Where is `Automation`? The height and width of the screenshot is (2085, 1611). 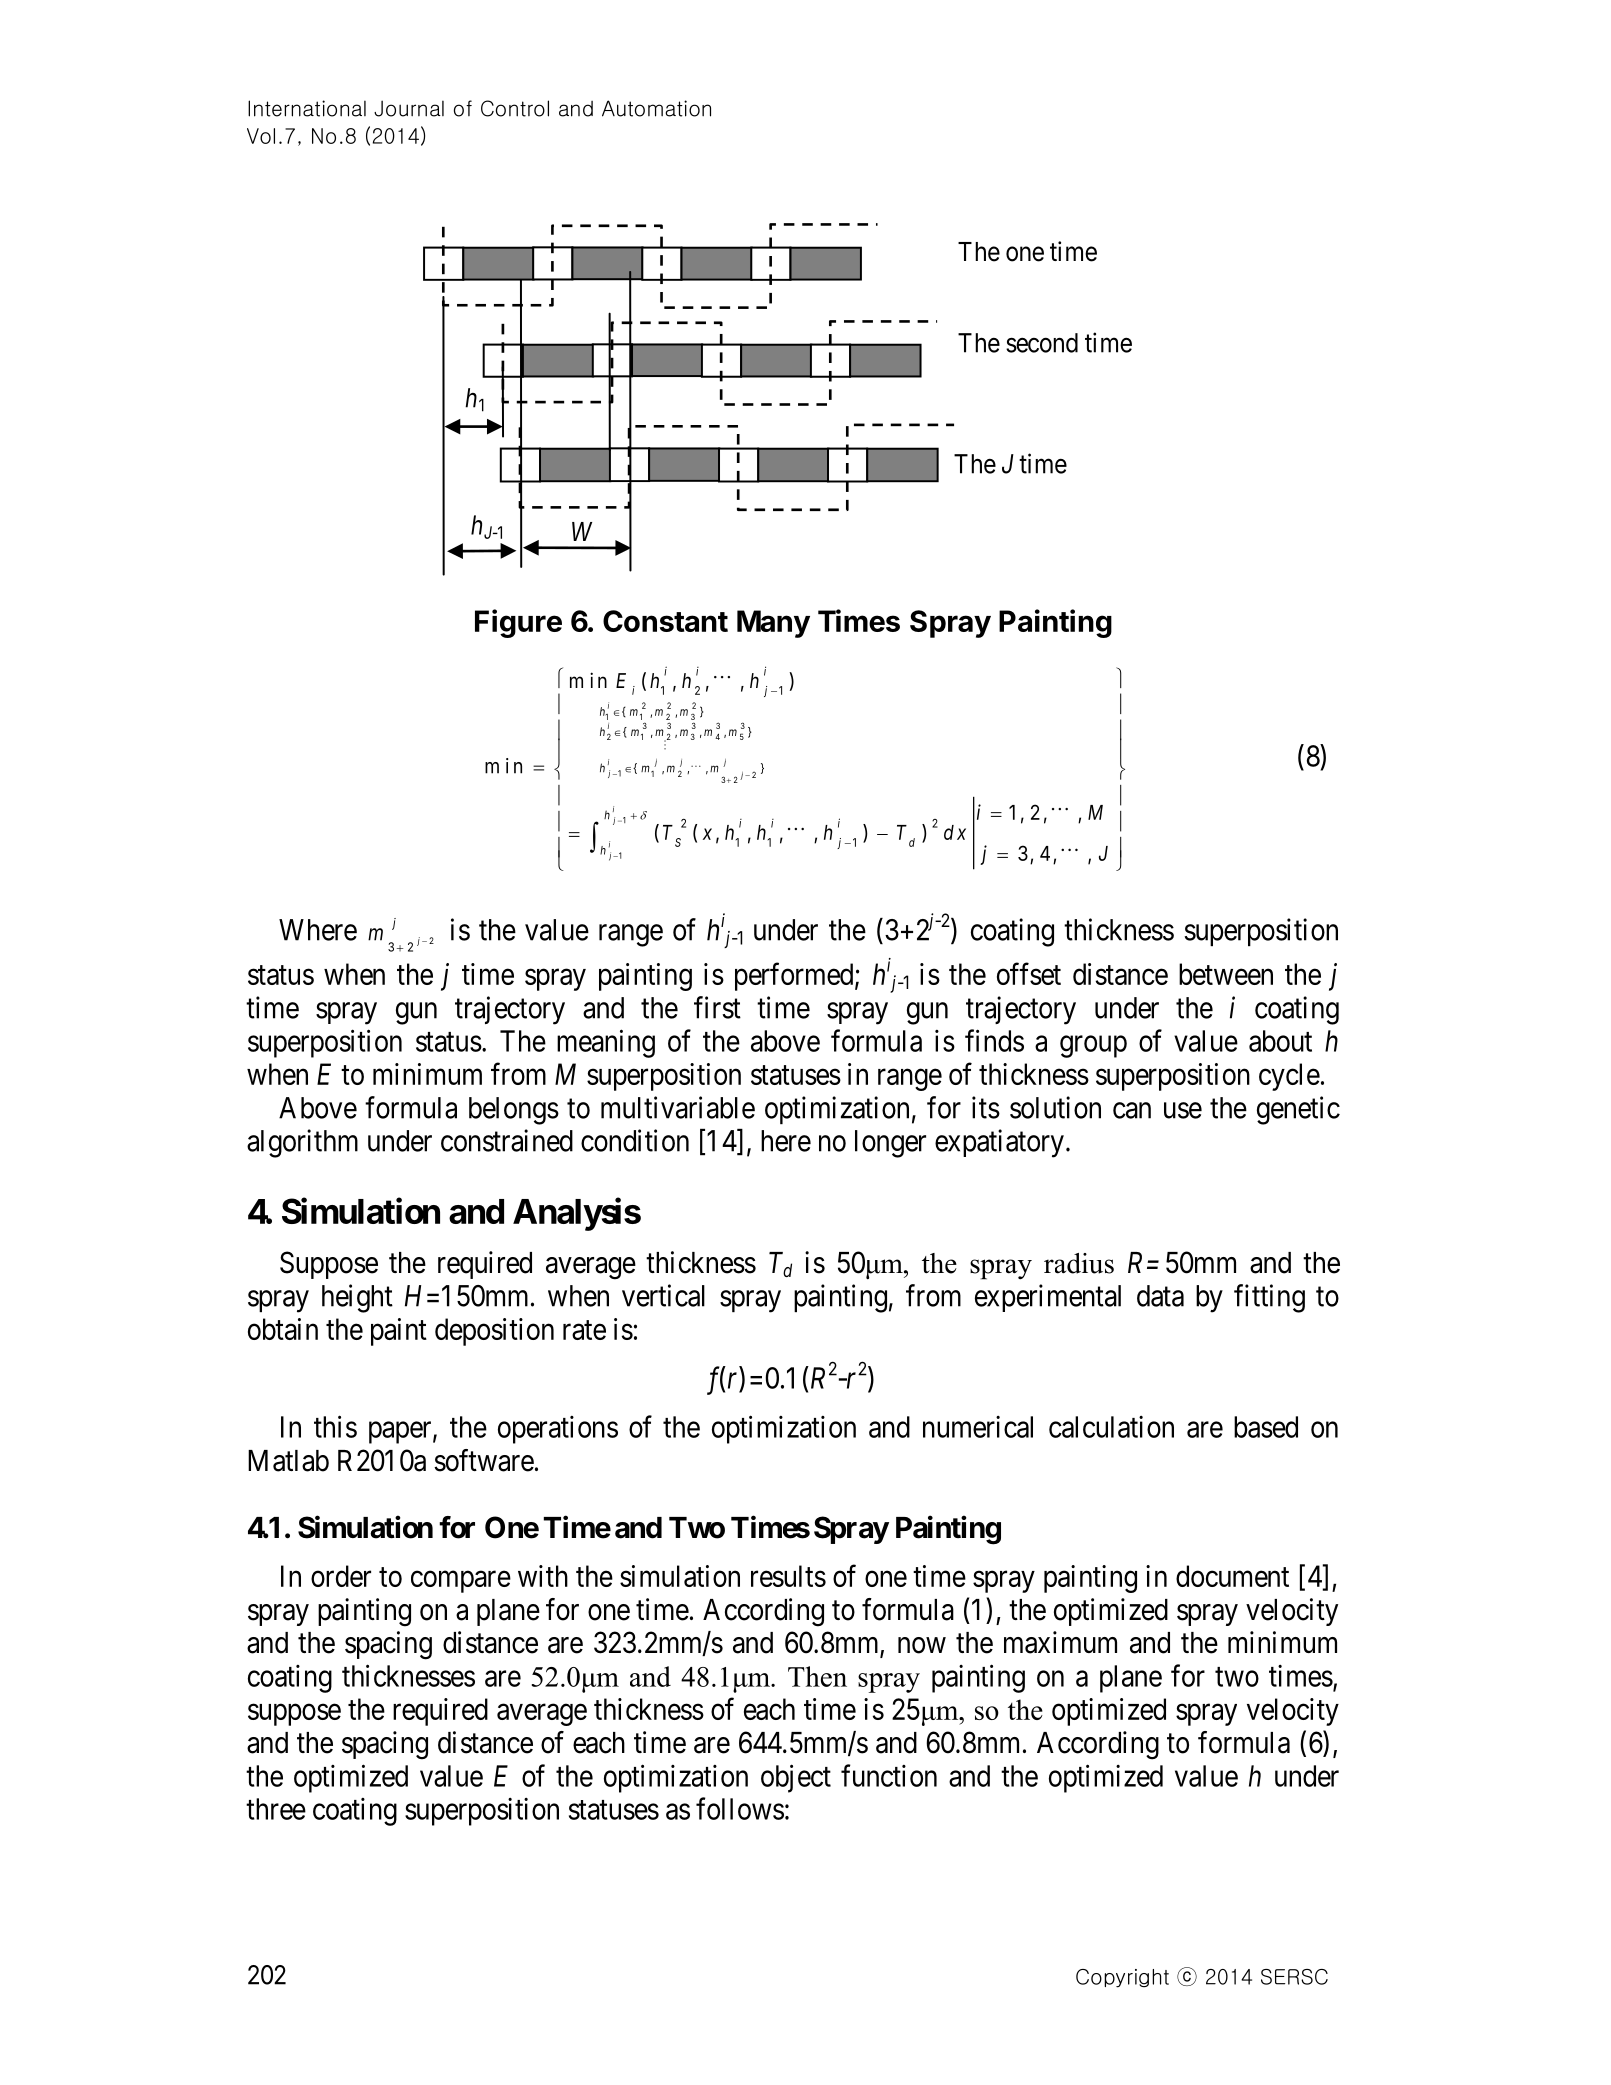 Automation is located at coordinates (656, 108).
